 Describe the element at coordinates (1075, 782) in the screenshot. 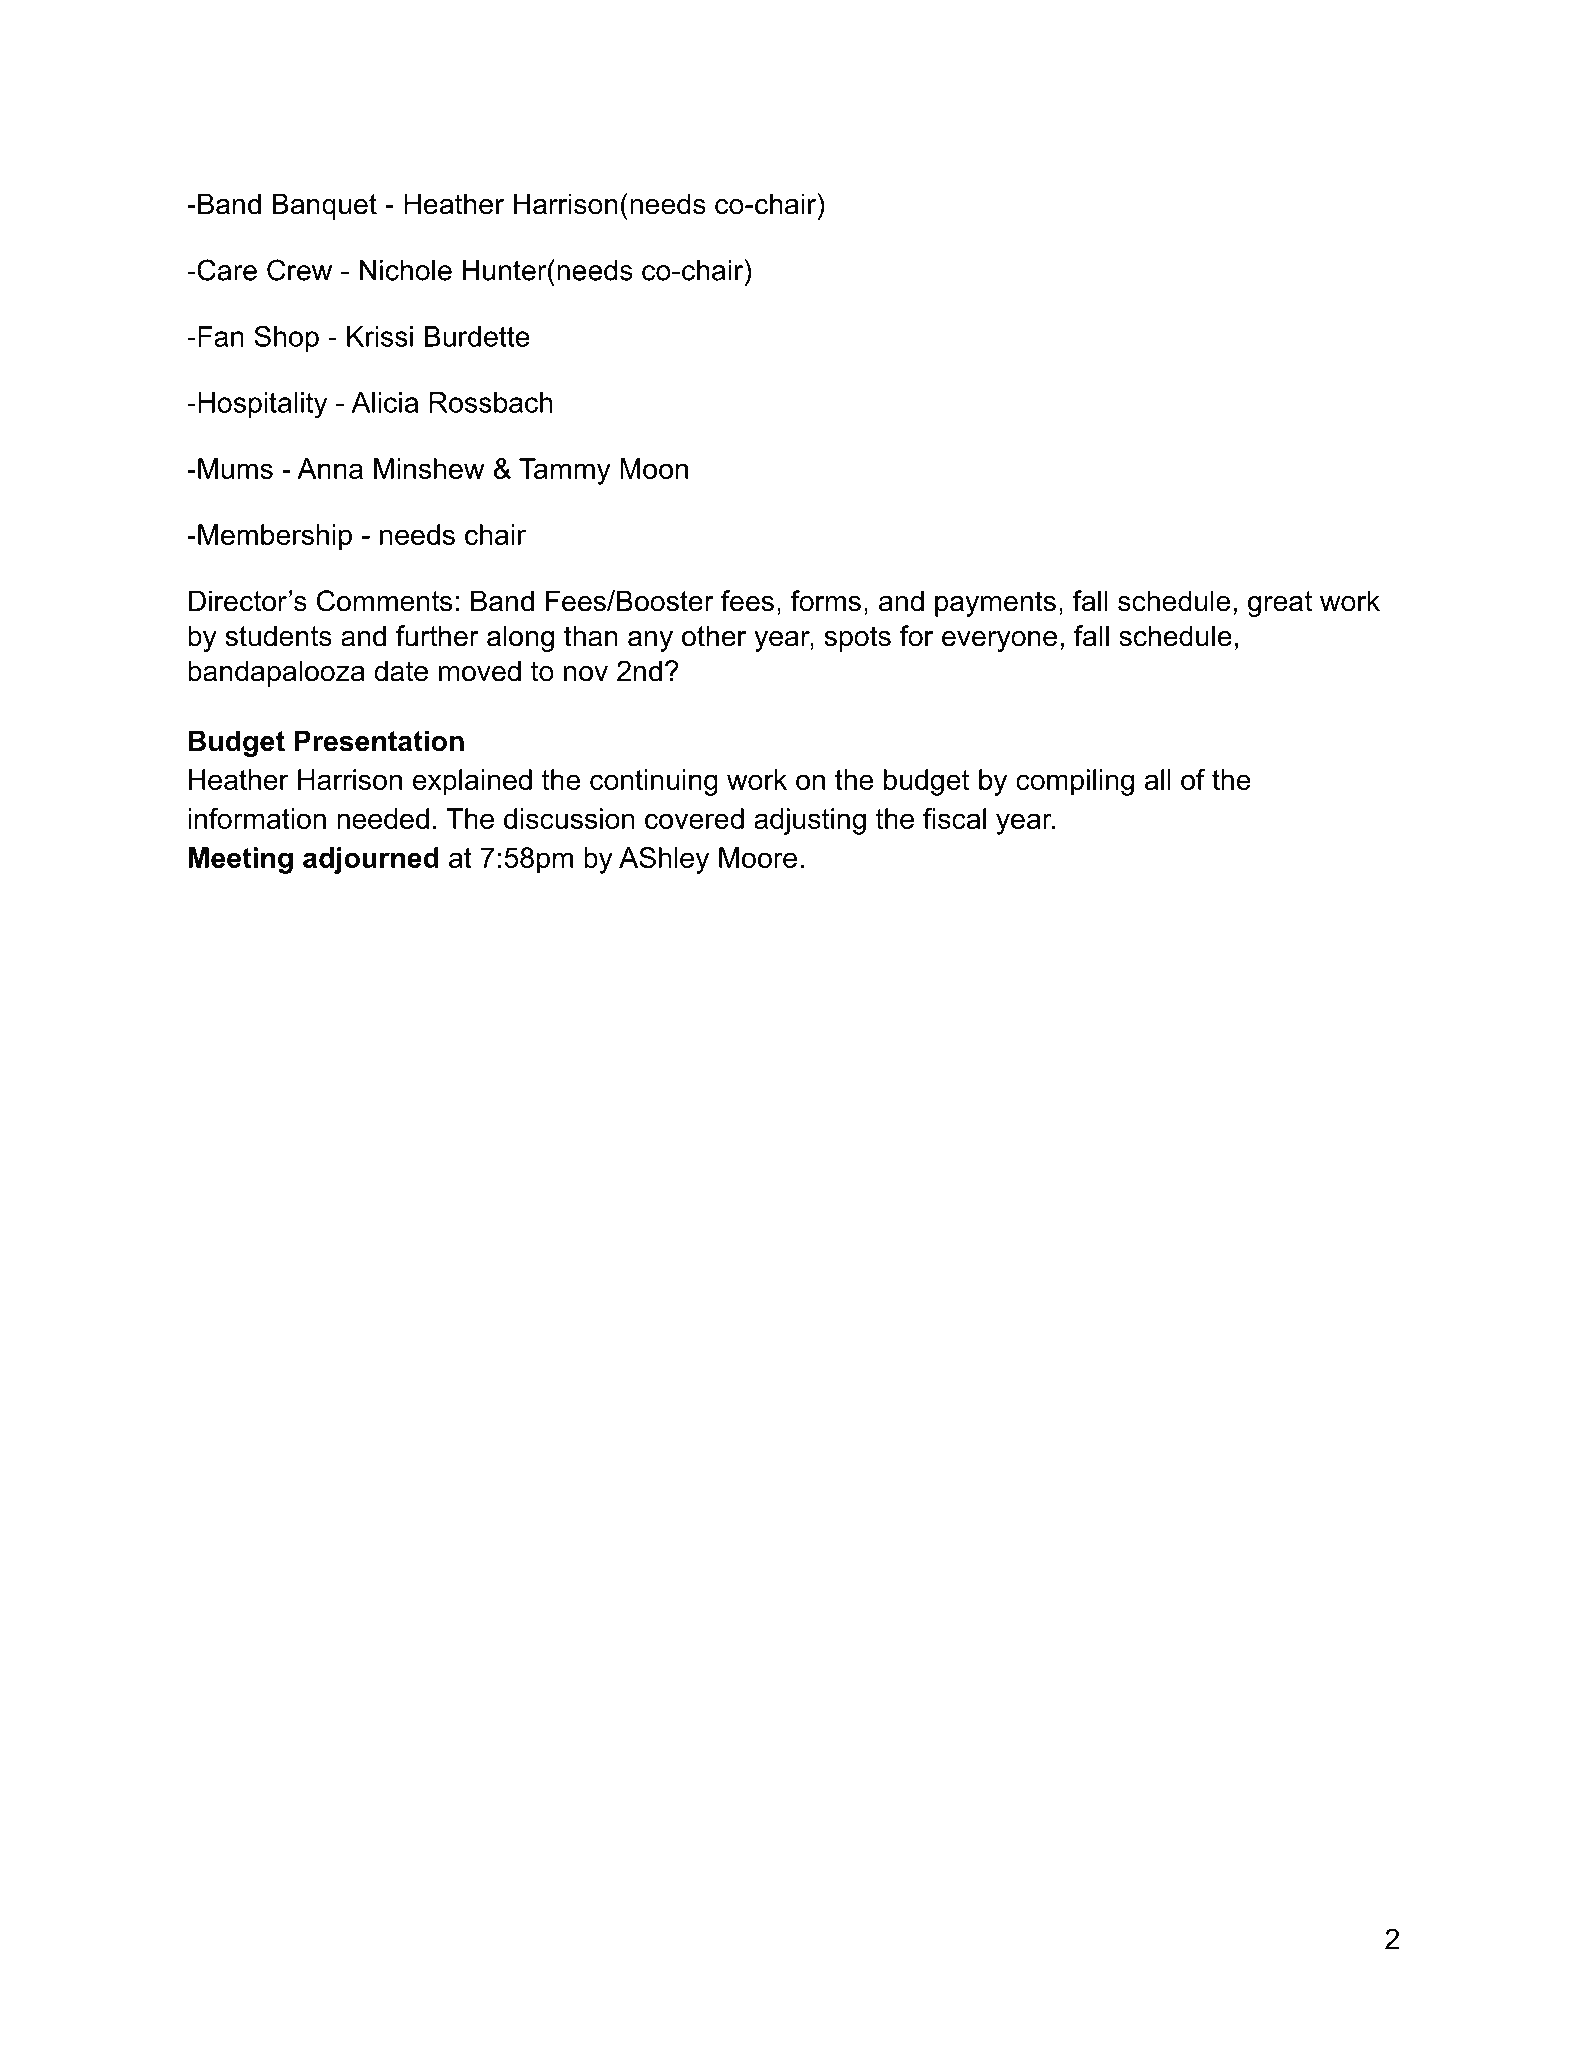

I see `compiling` at that location.
